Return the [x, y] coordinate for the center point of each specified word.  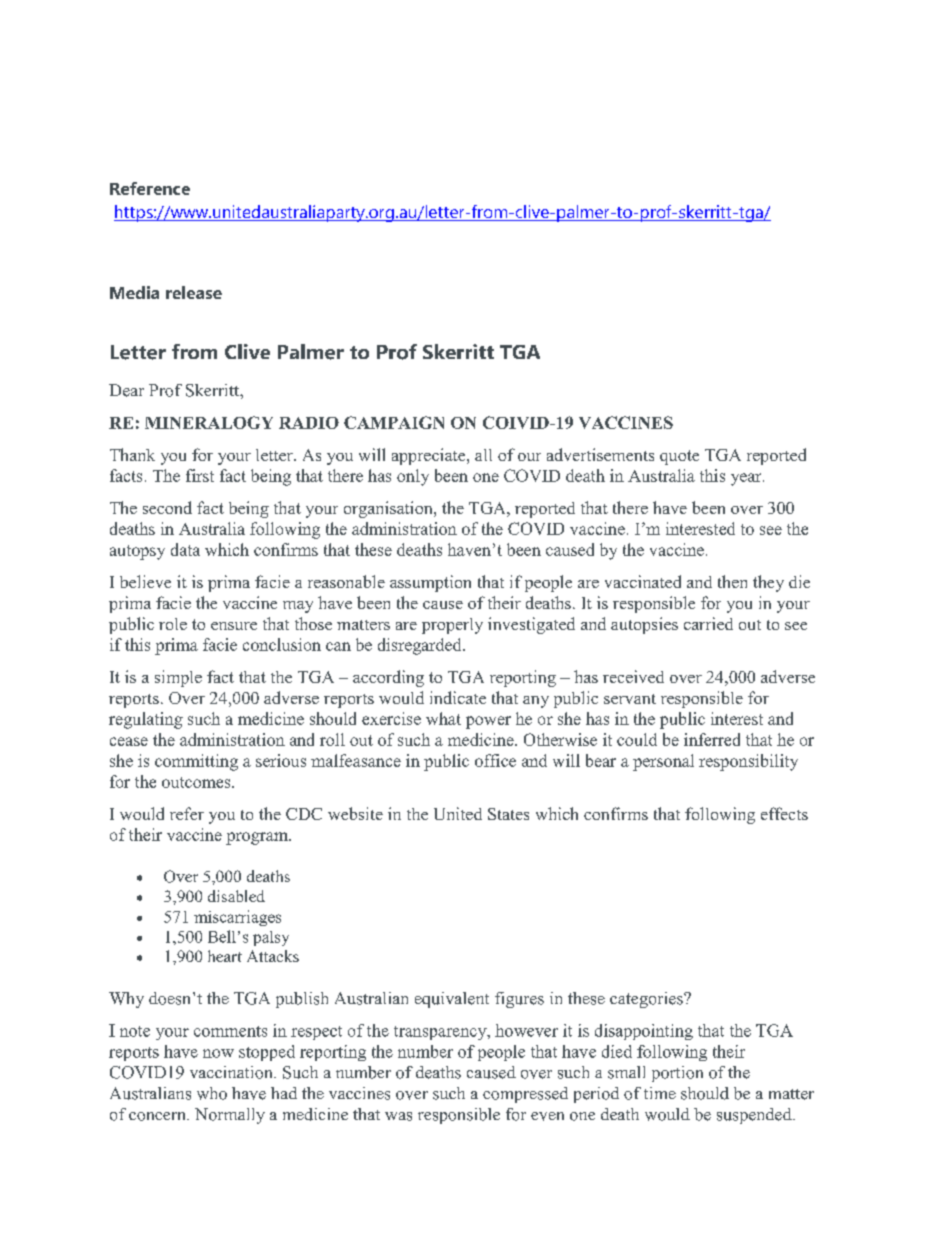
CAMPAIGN [394, 422]
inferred [712, 739]
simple [178, 678]
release [194, 292]
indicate [458, 697]
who [212, 1093]
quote [679, 457]
